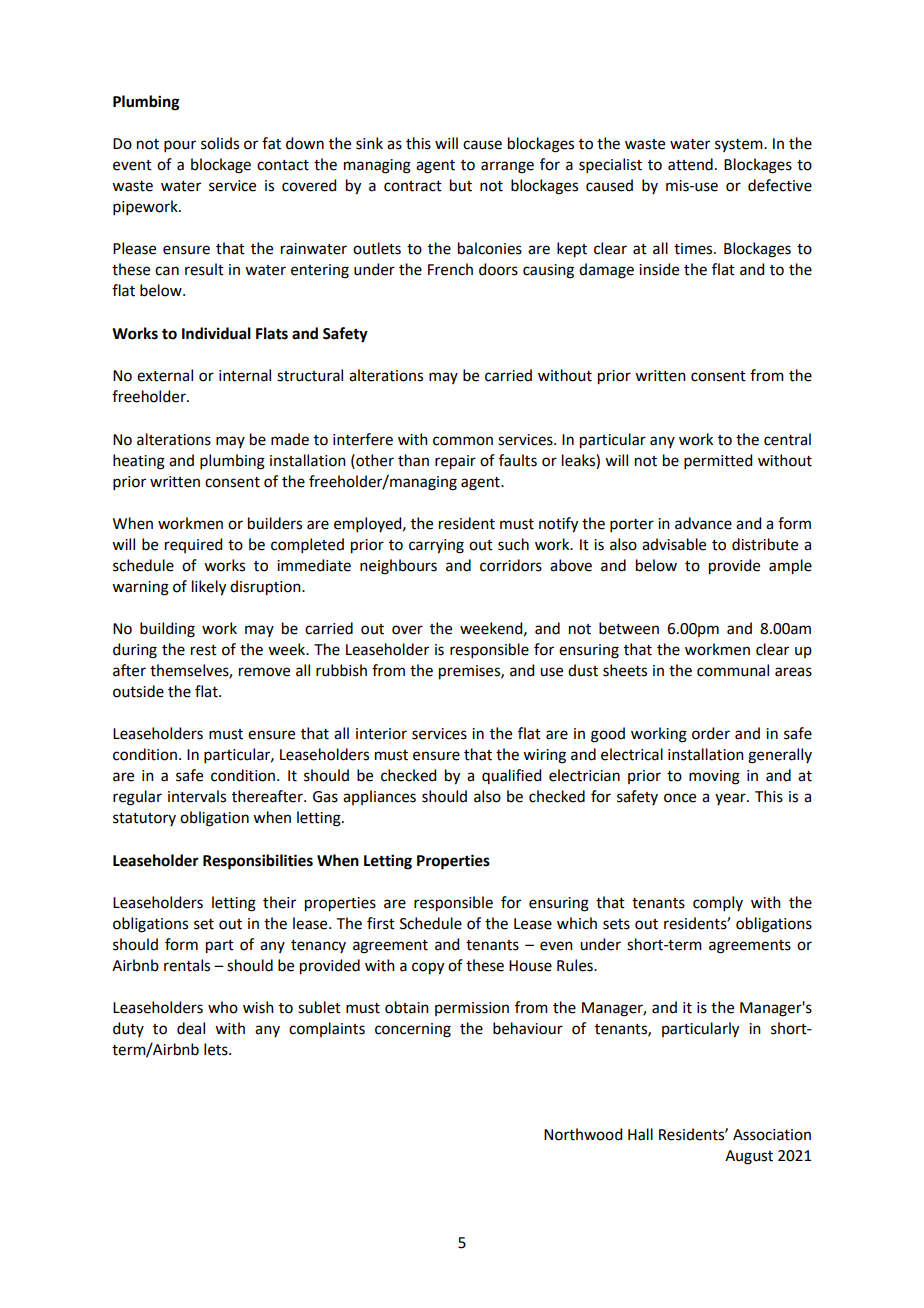  What do you see at coordinates (711, 733) in the image?
I see `order` at bounding box center [711, 733].
